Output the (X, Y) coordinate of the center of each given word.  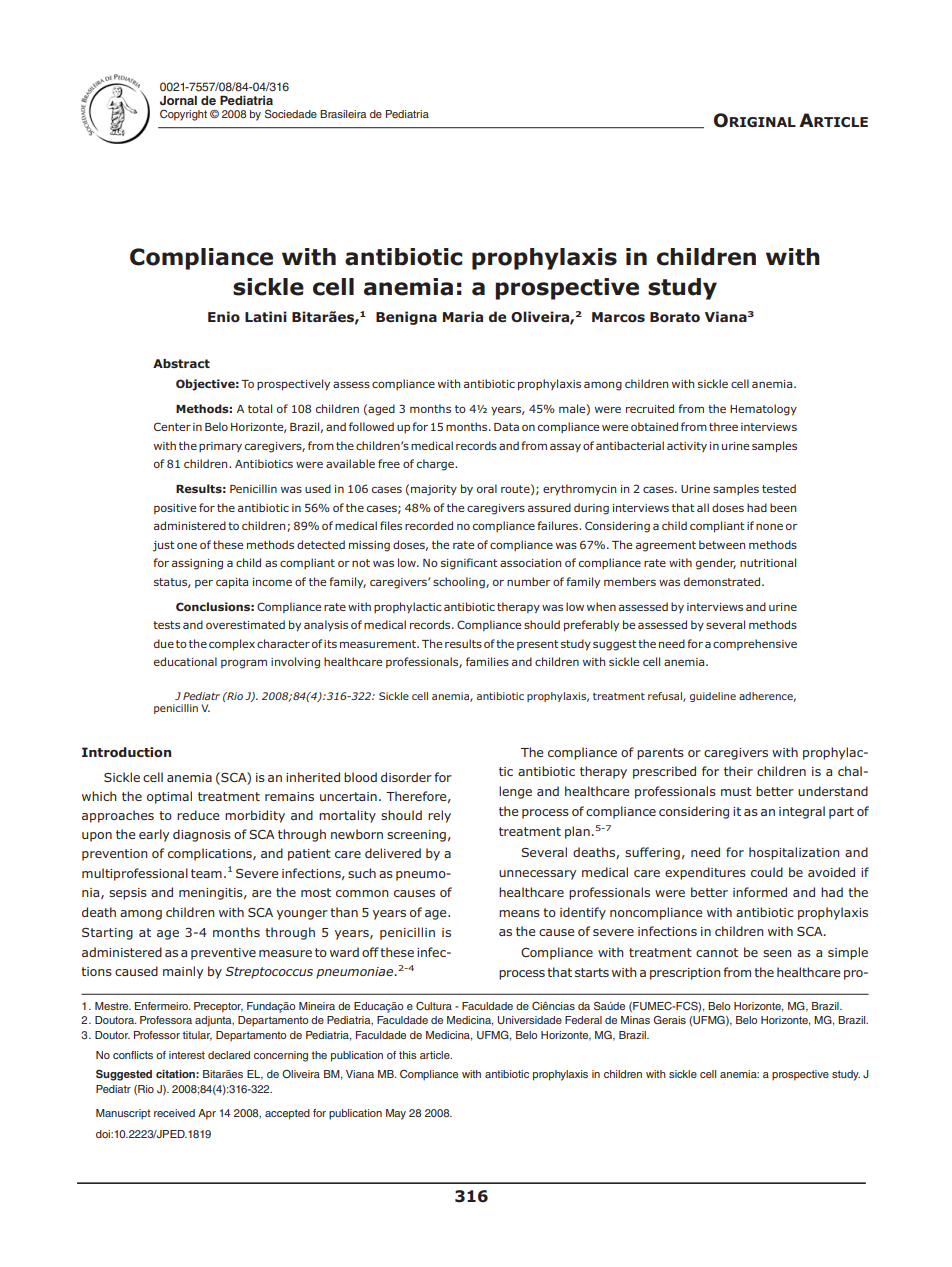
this (408, 1055)
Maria (463, 316)
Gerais (670, 1019)
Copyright (183, 115)
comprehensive (755, 644)
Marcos (618, 317)
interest (187, 1055)
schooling (460, 583)
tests (166, 625)
